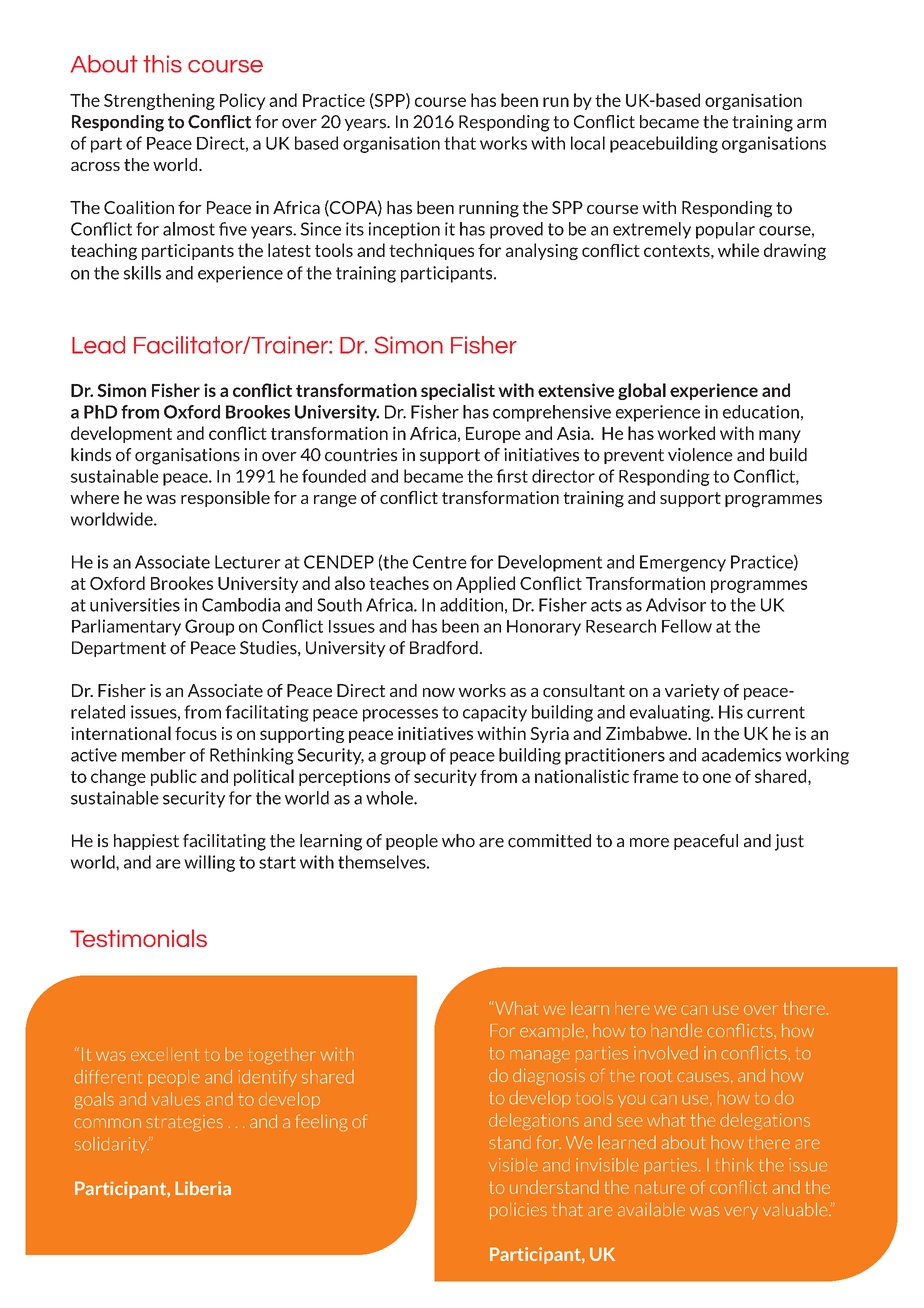  What do you see at coordinates (126, 627) in the screenshot?
I see `Parliamentary` at bounding box center [126, 627].
